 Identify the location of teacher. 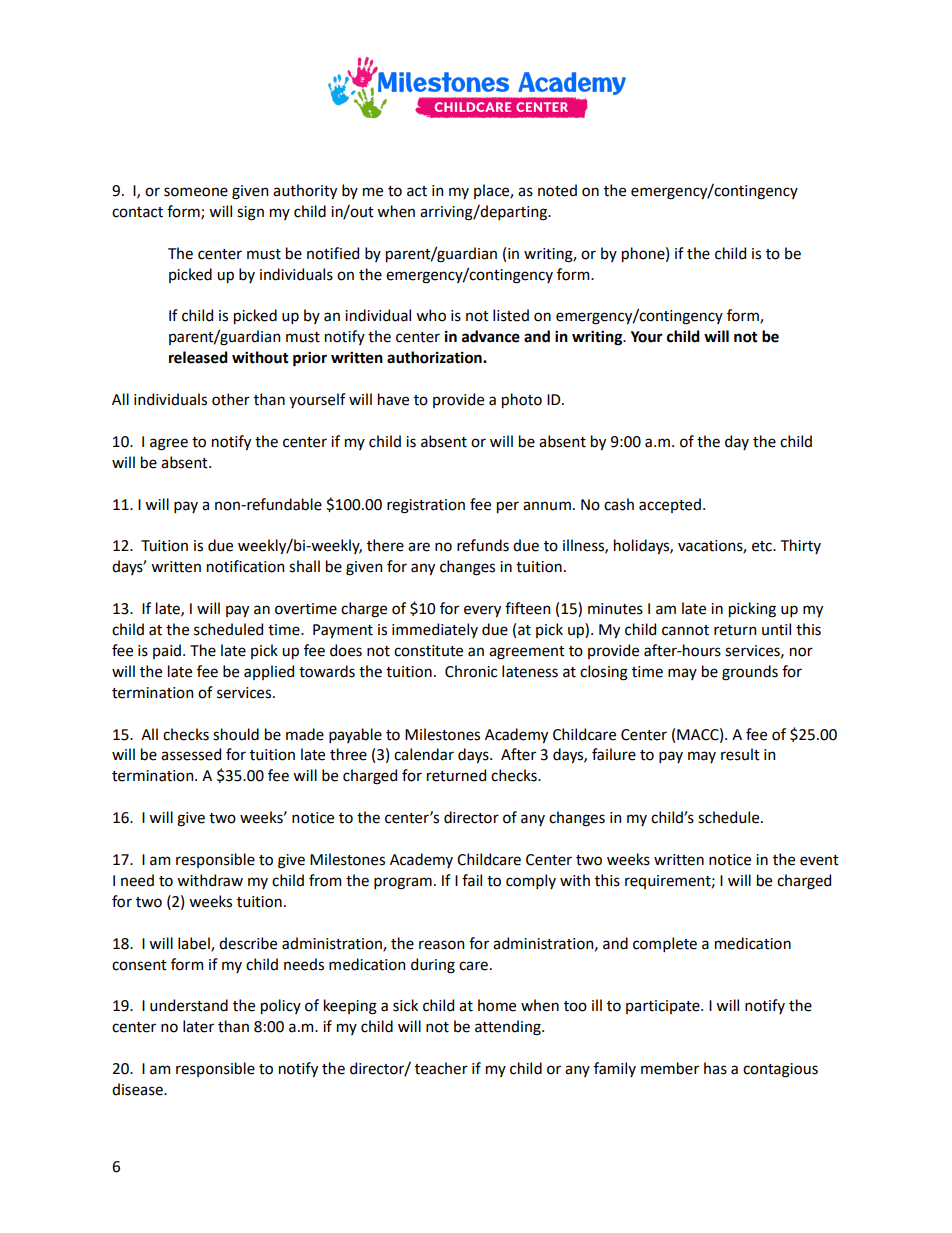
(441, 1068).
